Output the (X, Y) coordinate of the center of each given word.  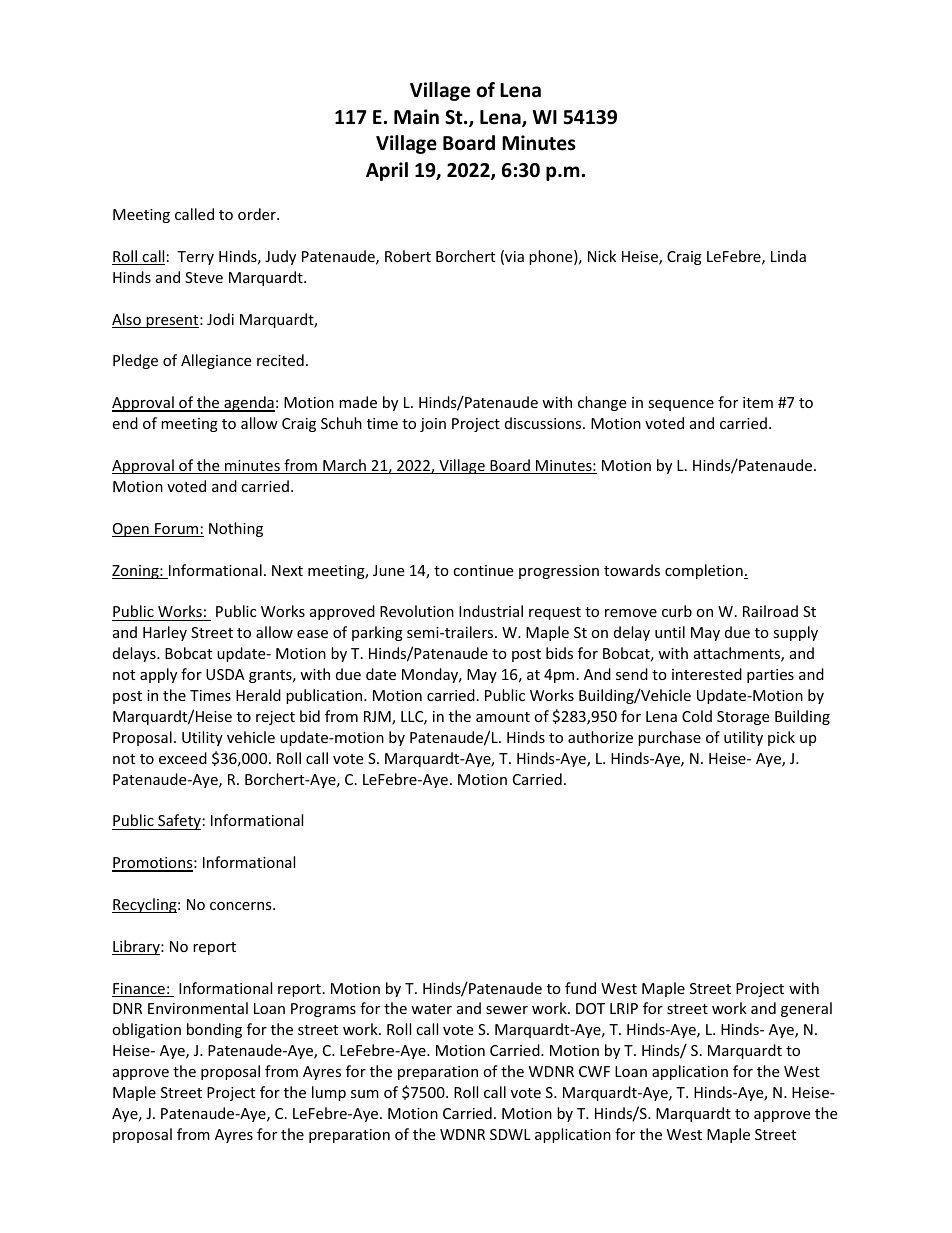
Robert (408, 256)
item (758, 402)
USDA (225, 674)
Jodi (220, 319)
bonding (214, 1030)
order (258, 214)
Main (416, 117)
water (431, 1009)
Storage (743, 718)
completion (705, 571)
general (806, 1009)
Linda (788, 256)
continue (483, 570)
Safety (178, 822)
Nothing (236, 529)
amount (503, 717)
